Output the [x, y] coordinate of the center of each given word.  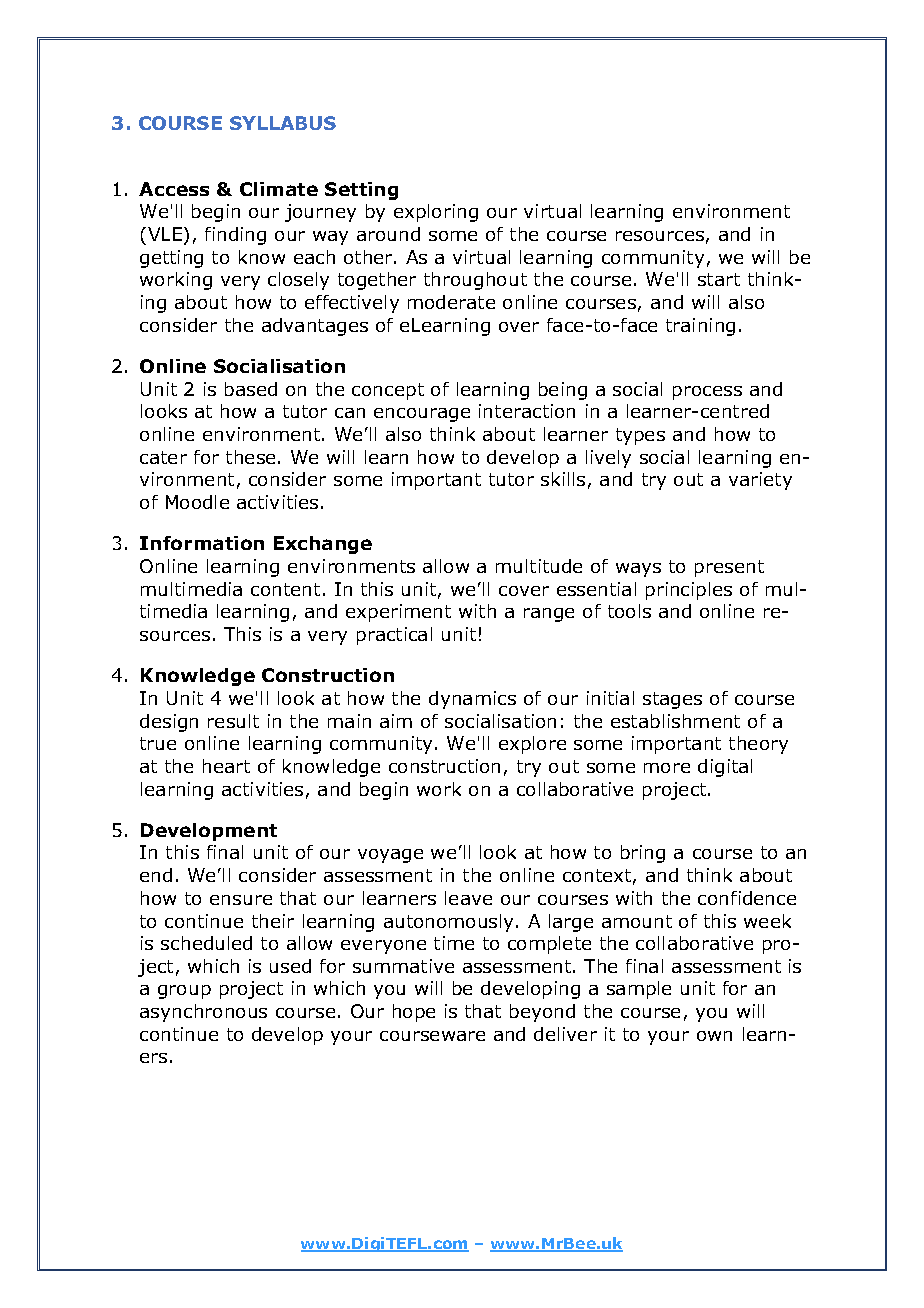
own [714, 1036]
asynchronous [203, 1013]
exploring [436, 213]
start [719, 279]
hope [414, 1013]
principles [689, 591]
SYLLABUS [283, 123]
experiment [398, 613]
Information [202, 543]
